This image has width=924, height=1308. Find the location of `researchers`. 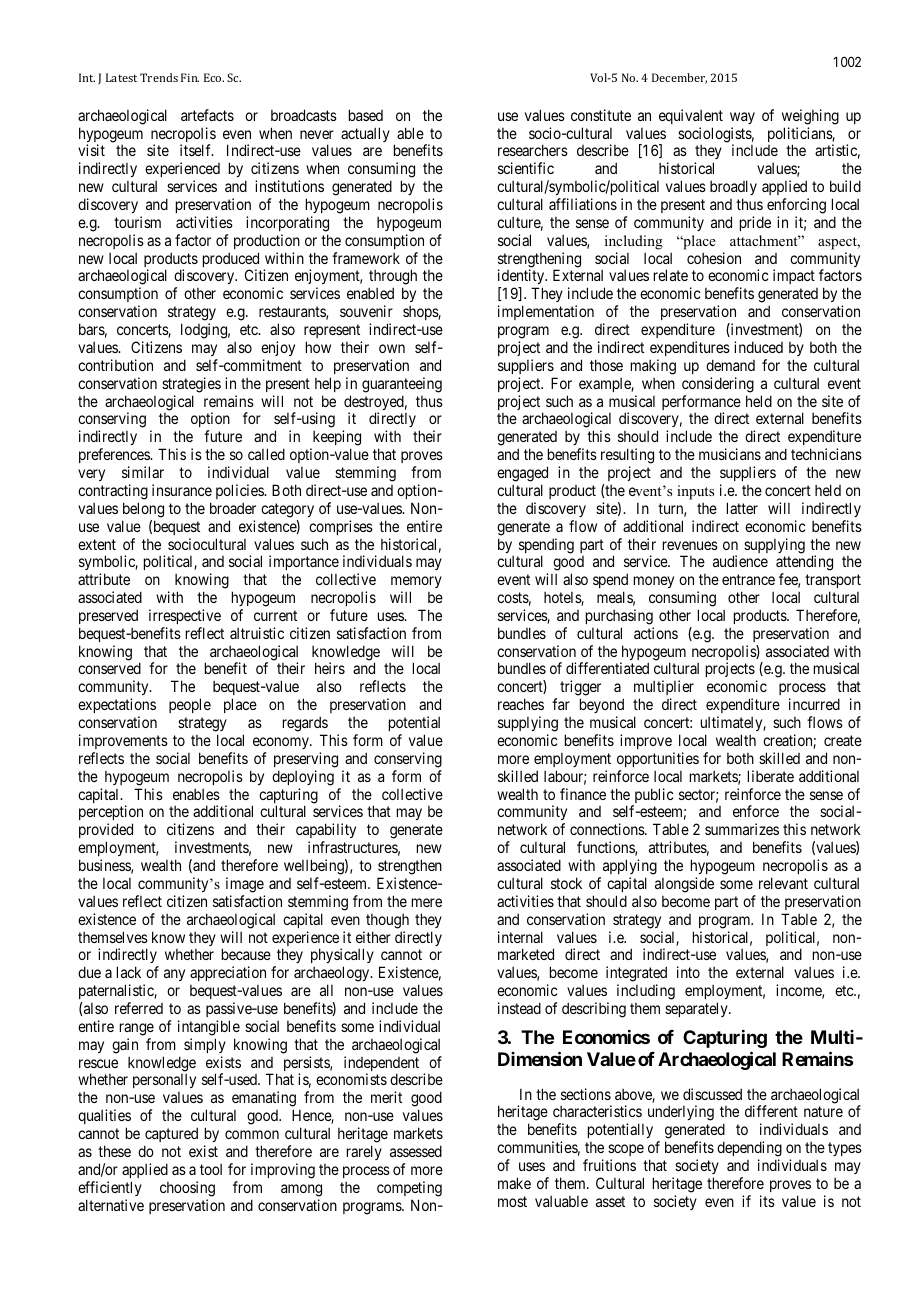

researchers is located at coordinates (533, 150).
